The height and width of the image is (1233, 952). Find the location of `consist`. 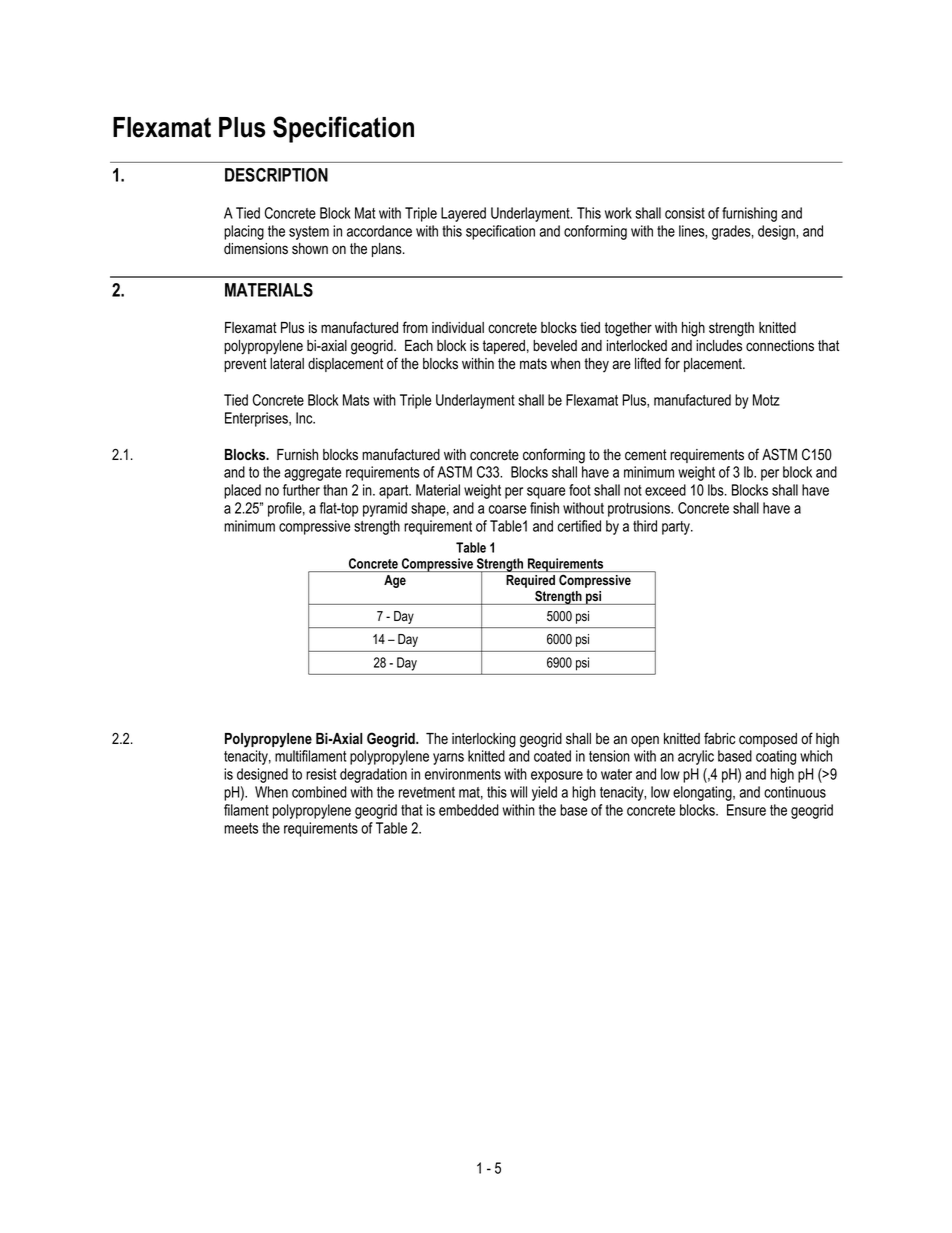

consist is located at coordinates (685, 213).
